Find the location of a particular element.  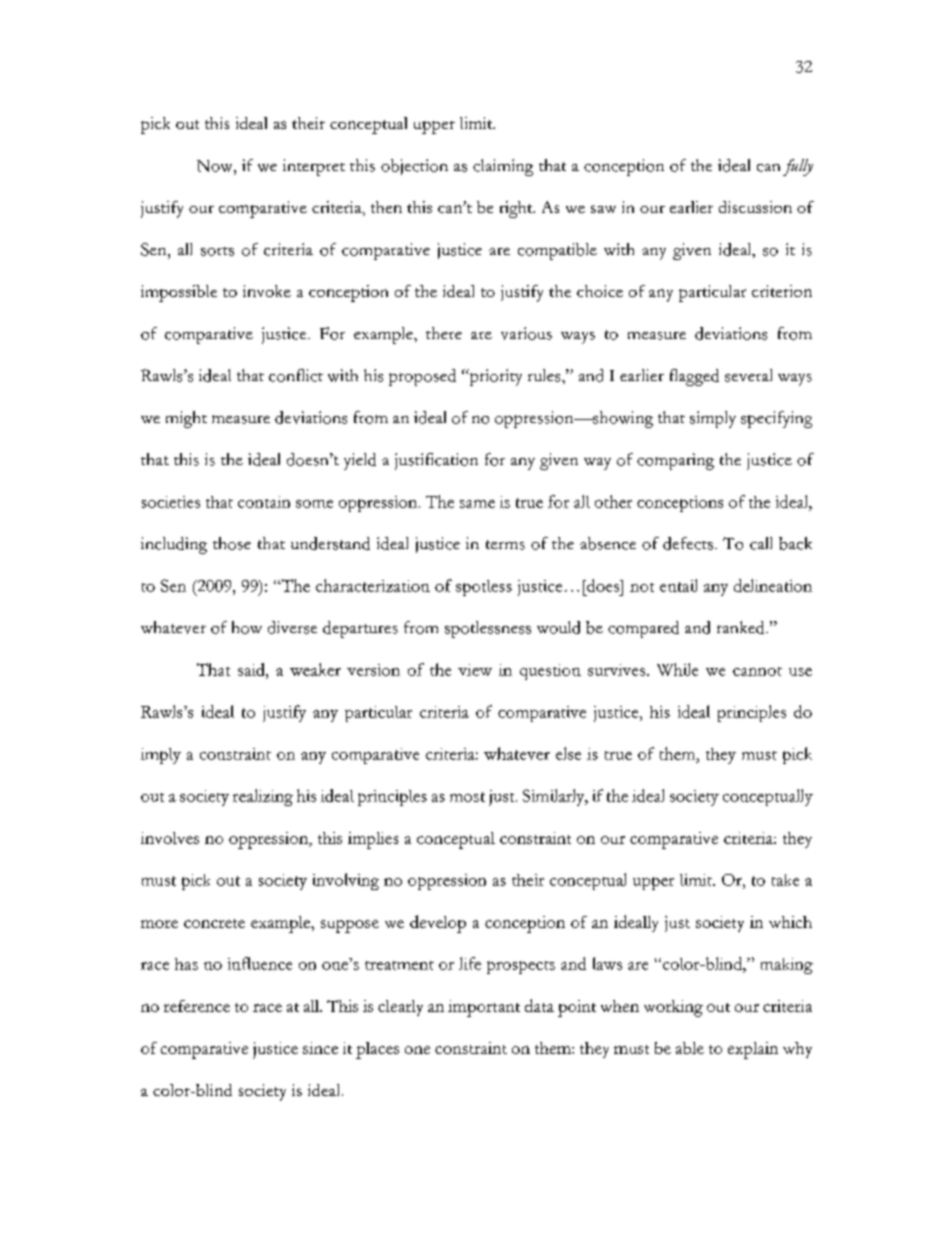

most is located at coordinates (467, 797).
